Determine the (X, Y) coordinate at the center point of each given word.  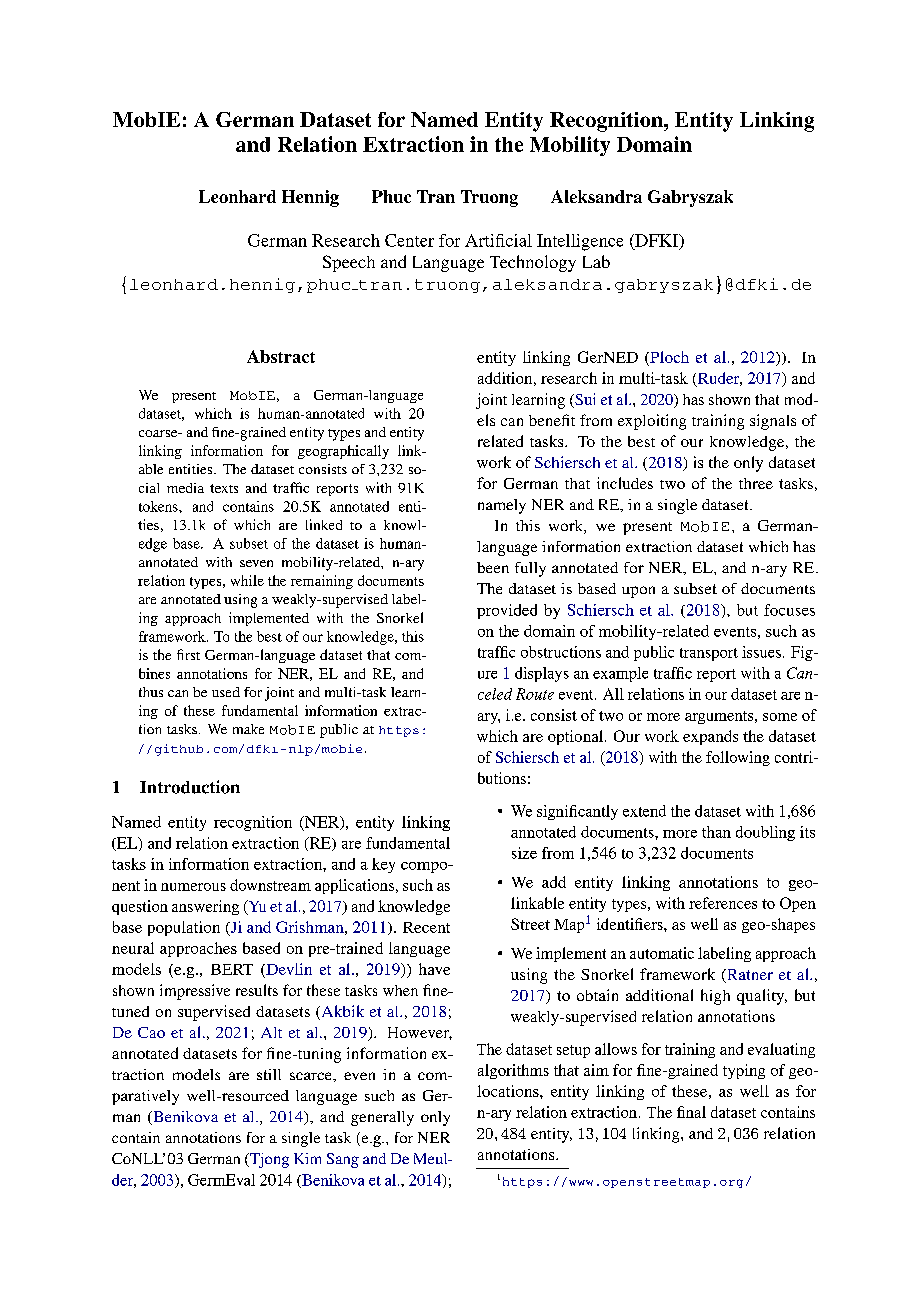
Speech (349, 263)
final (691, 1112)
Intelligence (580, 242)
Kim (307, 1158)
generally (382, 1118)
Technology (533, 263)
